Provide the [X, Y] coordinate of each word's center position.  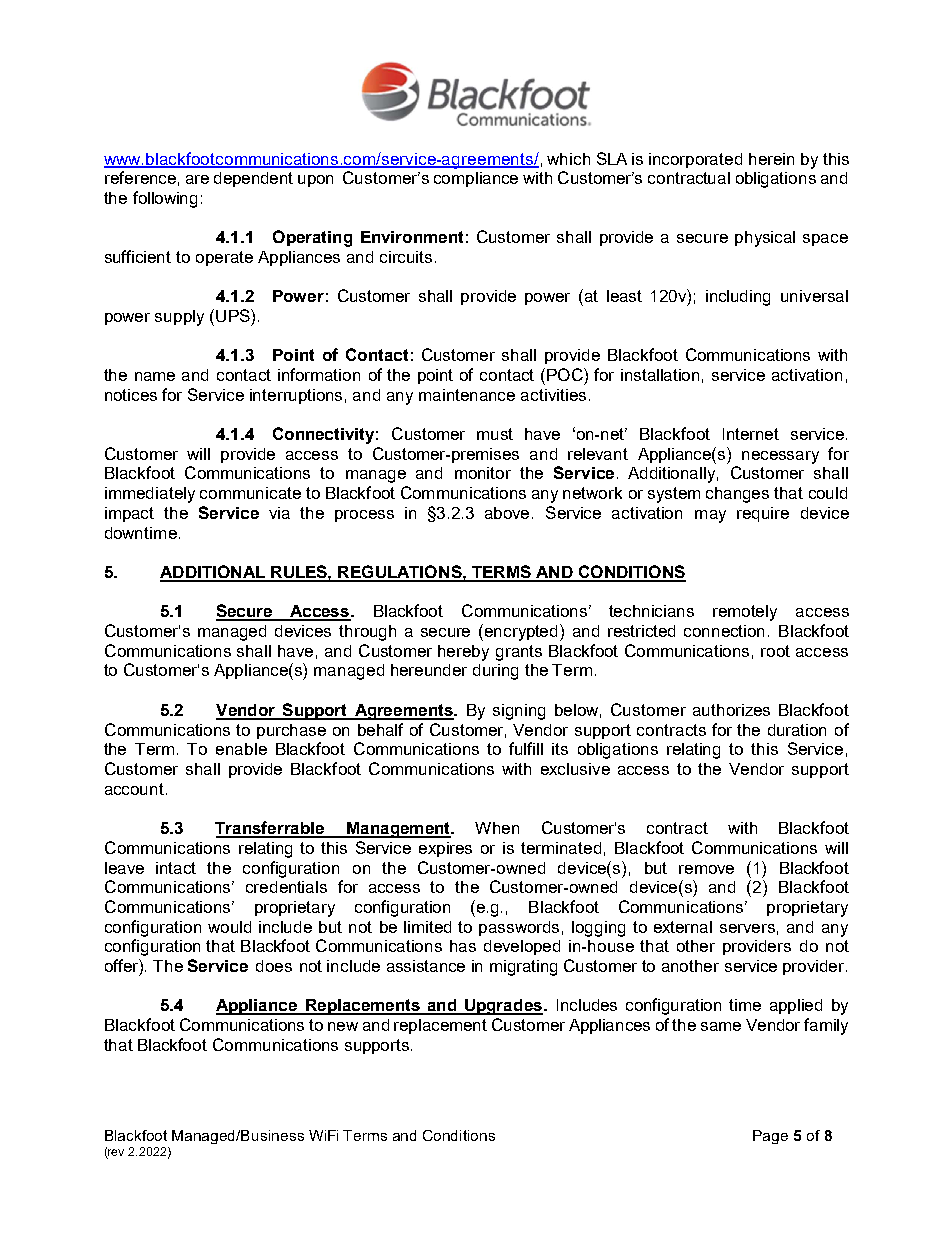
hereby [463, 653]
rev [115, 1154]
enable [241, 749]
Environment [412, 237]
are [197, 179]
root [775, 651]
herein [771, 159]
